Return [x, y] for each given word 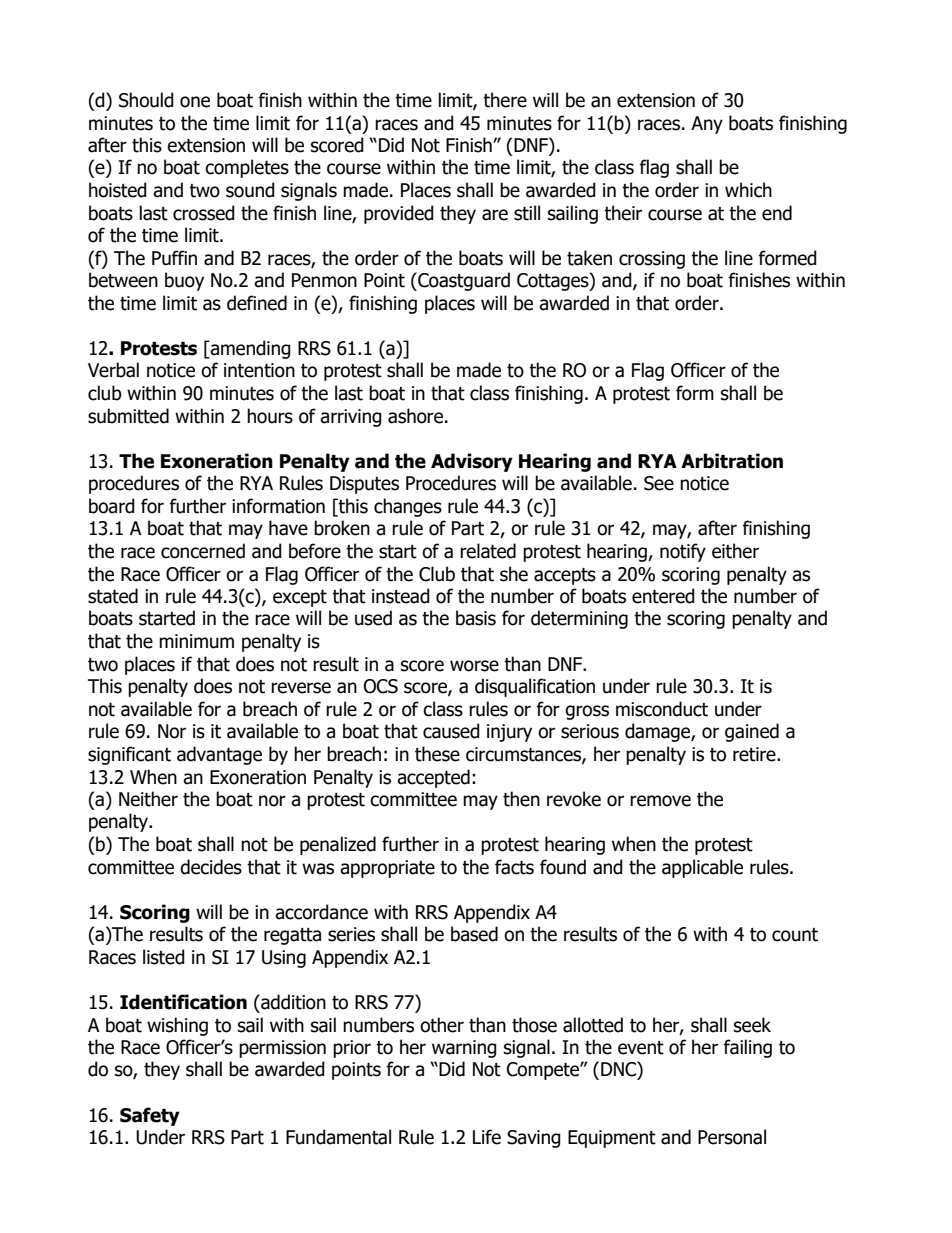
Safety [150, 1116]
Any [707, 125]
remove [660, 801]
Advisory [472, 462]
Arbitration [732, 461]
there [505, 100]
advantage [219, 755]
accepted [433, 778]
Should [146, 100]
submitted [128, 416]
